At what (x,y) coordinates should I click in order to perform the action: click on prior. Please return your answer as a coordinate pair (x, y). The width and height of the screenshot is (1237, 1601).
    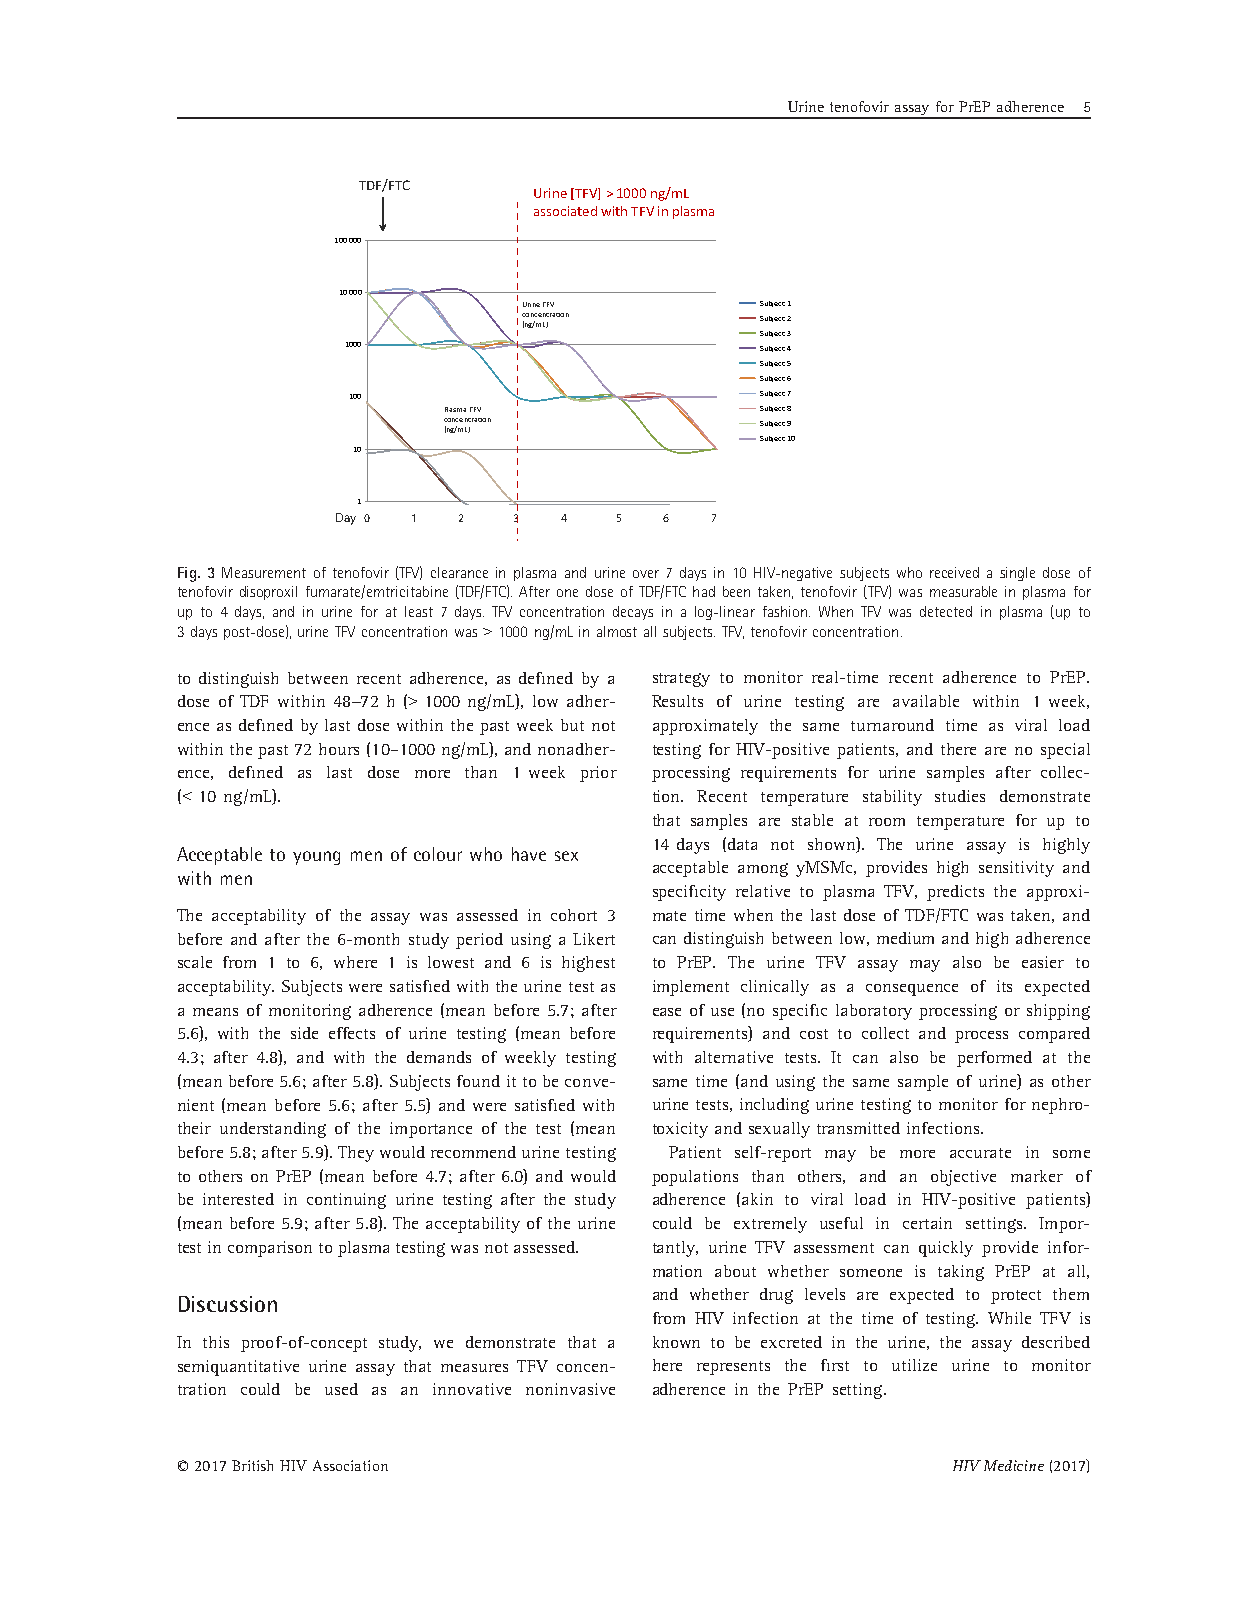
    Looking at the image, I should click on (598, 774).
